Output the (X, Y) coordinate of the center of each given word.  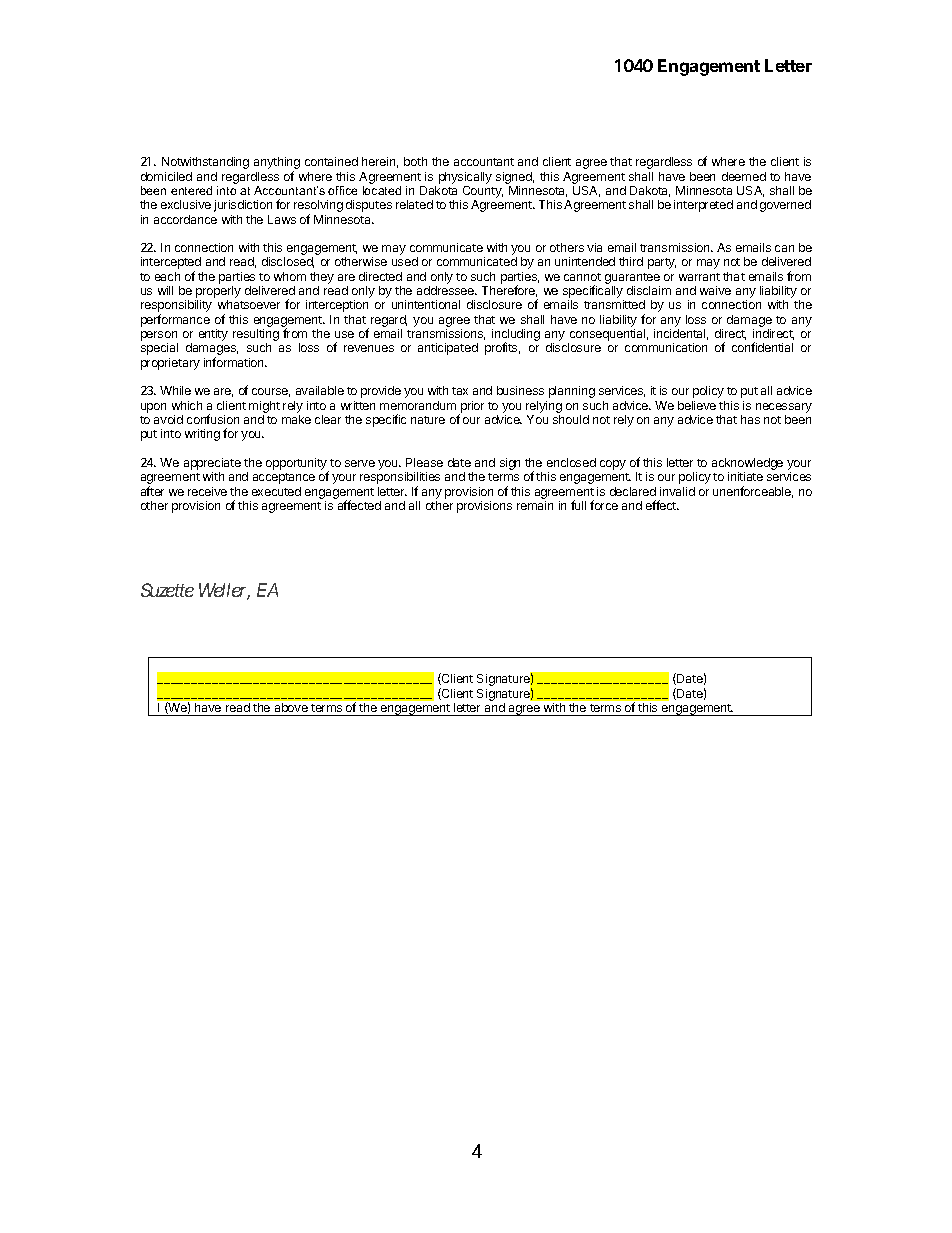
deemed (744, 176)
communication (666, 347)
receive (207, 491)
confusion (213, 419)
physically (465, 178)
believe (697, 405)
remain (535, 505)
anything (277, 164)
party (662, 263)
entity (213, 335)
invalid (677, 491)
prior (471, 408)
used (405, 261)
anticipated (448, 349)
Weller (224, 591)
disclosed (288, 262)
